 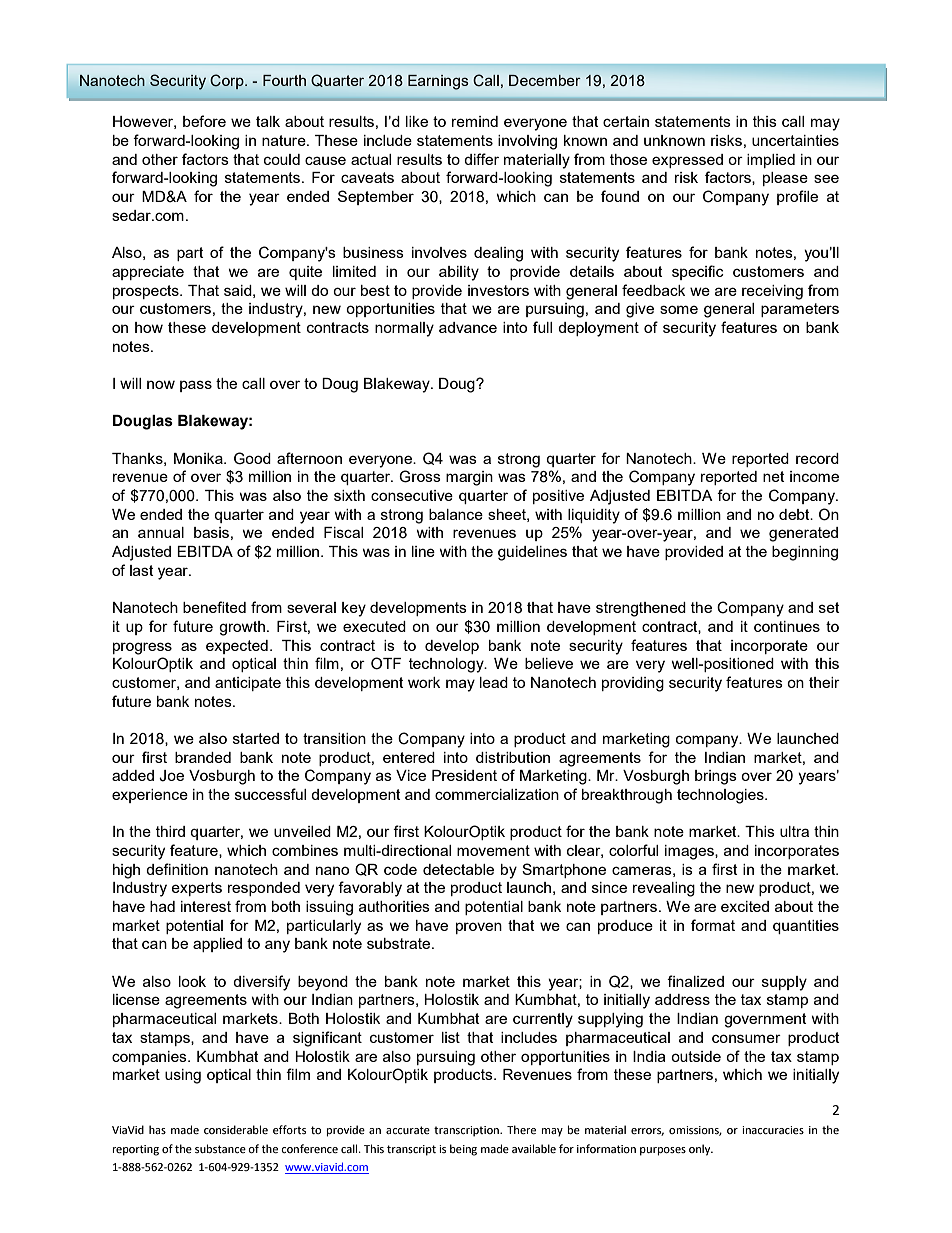 What do you see at coordinates (447, 665) in the screenshot?
I see `technology` at bounding box center [447, 665].
